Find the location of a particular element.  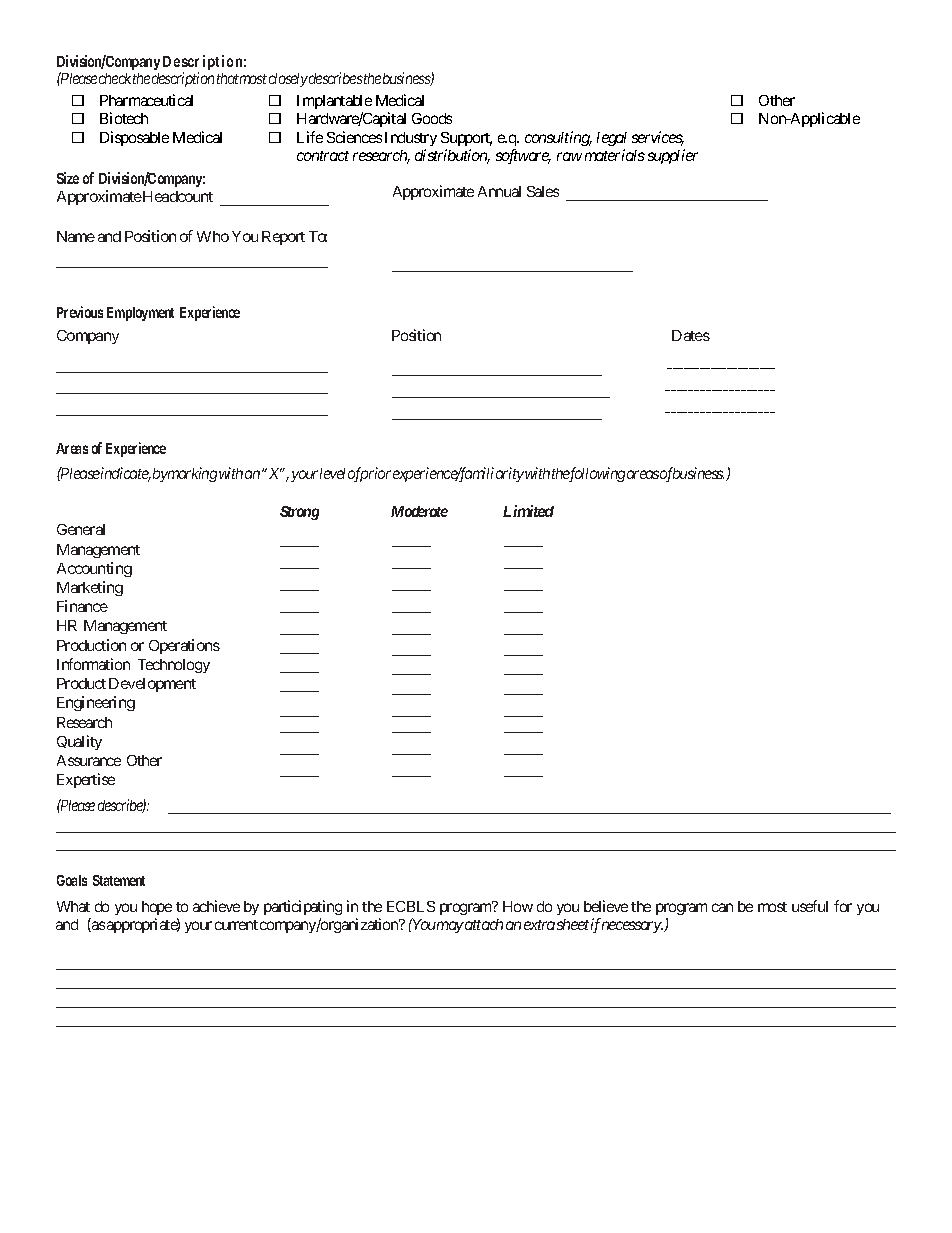

services is located at coordinates (658, 138).
